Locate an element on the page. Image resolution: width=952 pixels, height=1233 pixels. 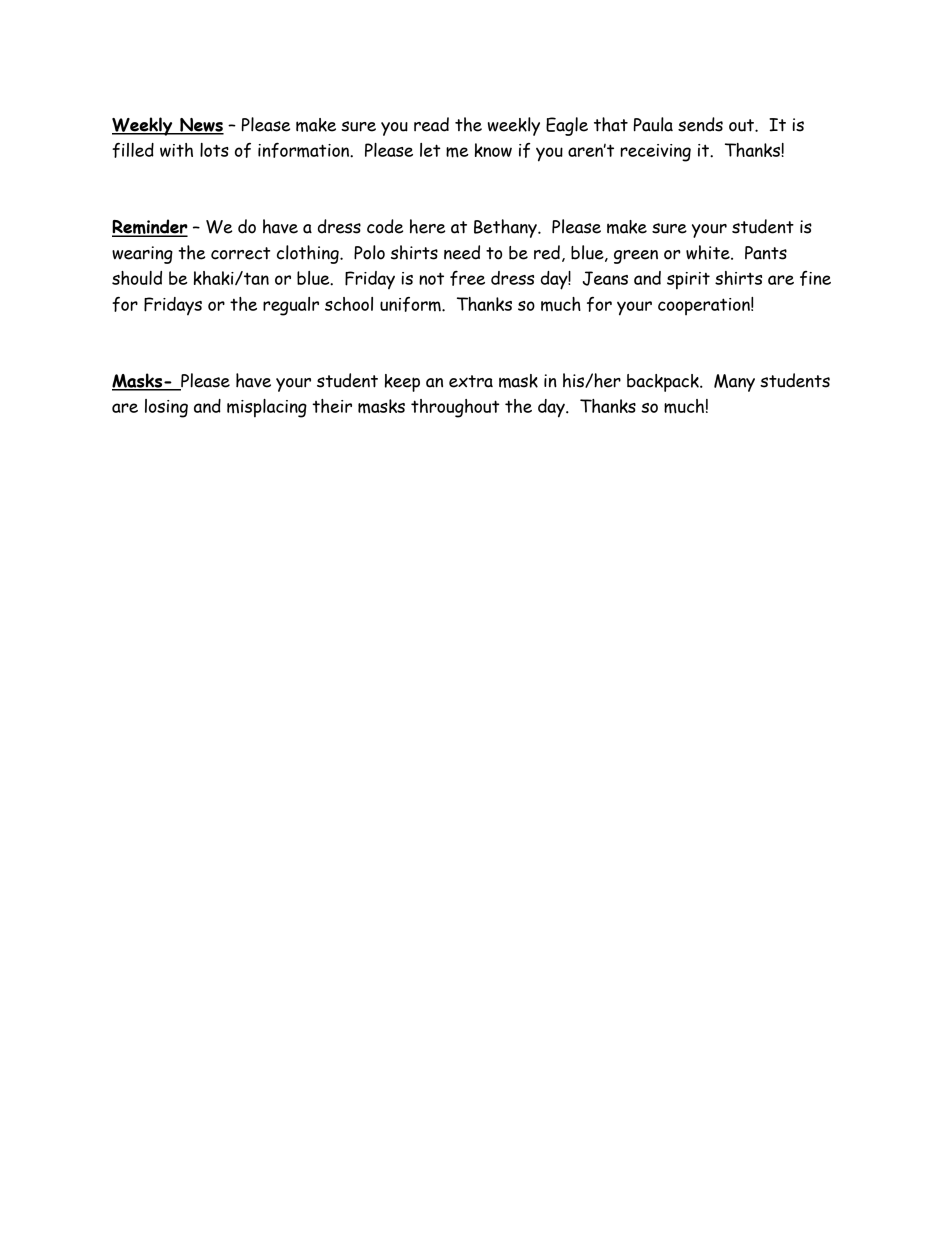
sends is located at coordinates (700, 124).
